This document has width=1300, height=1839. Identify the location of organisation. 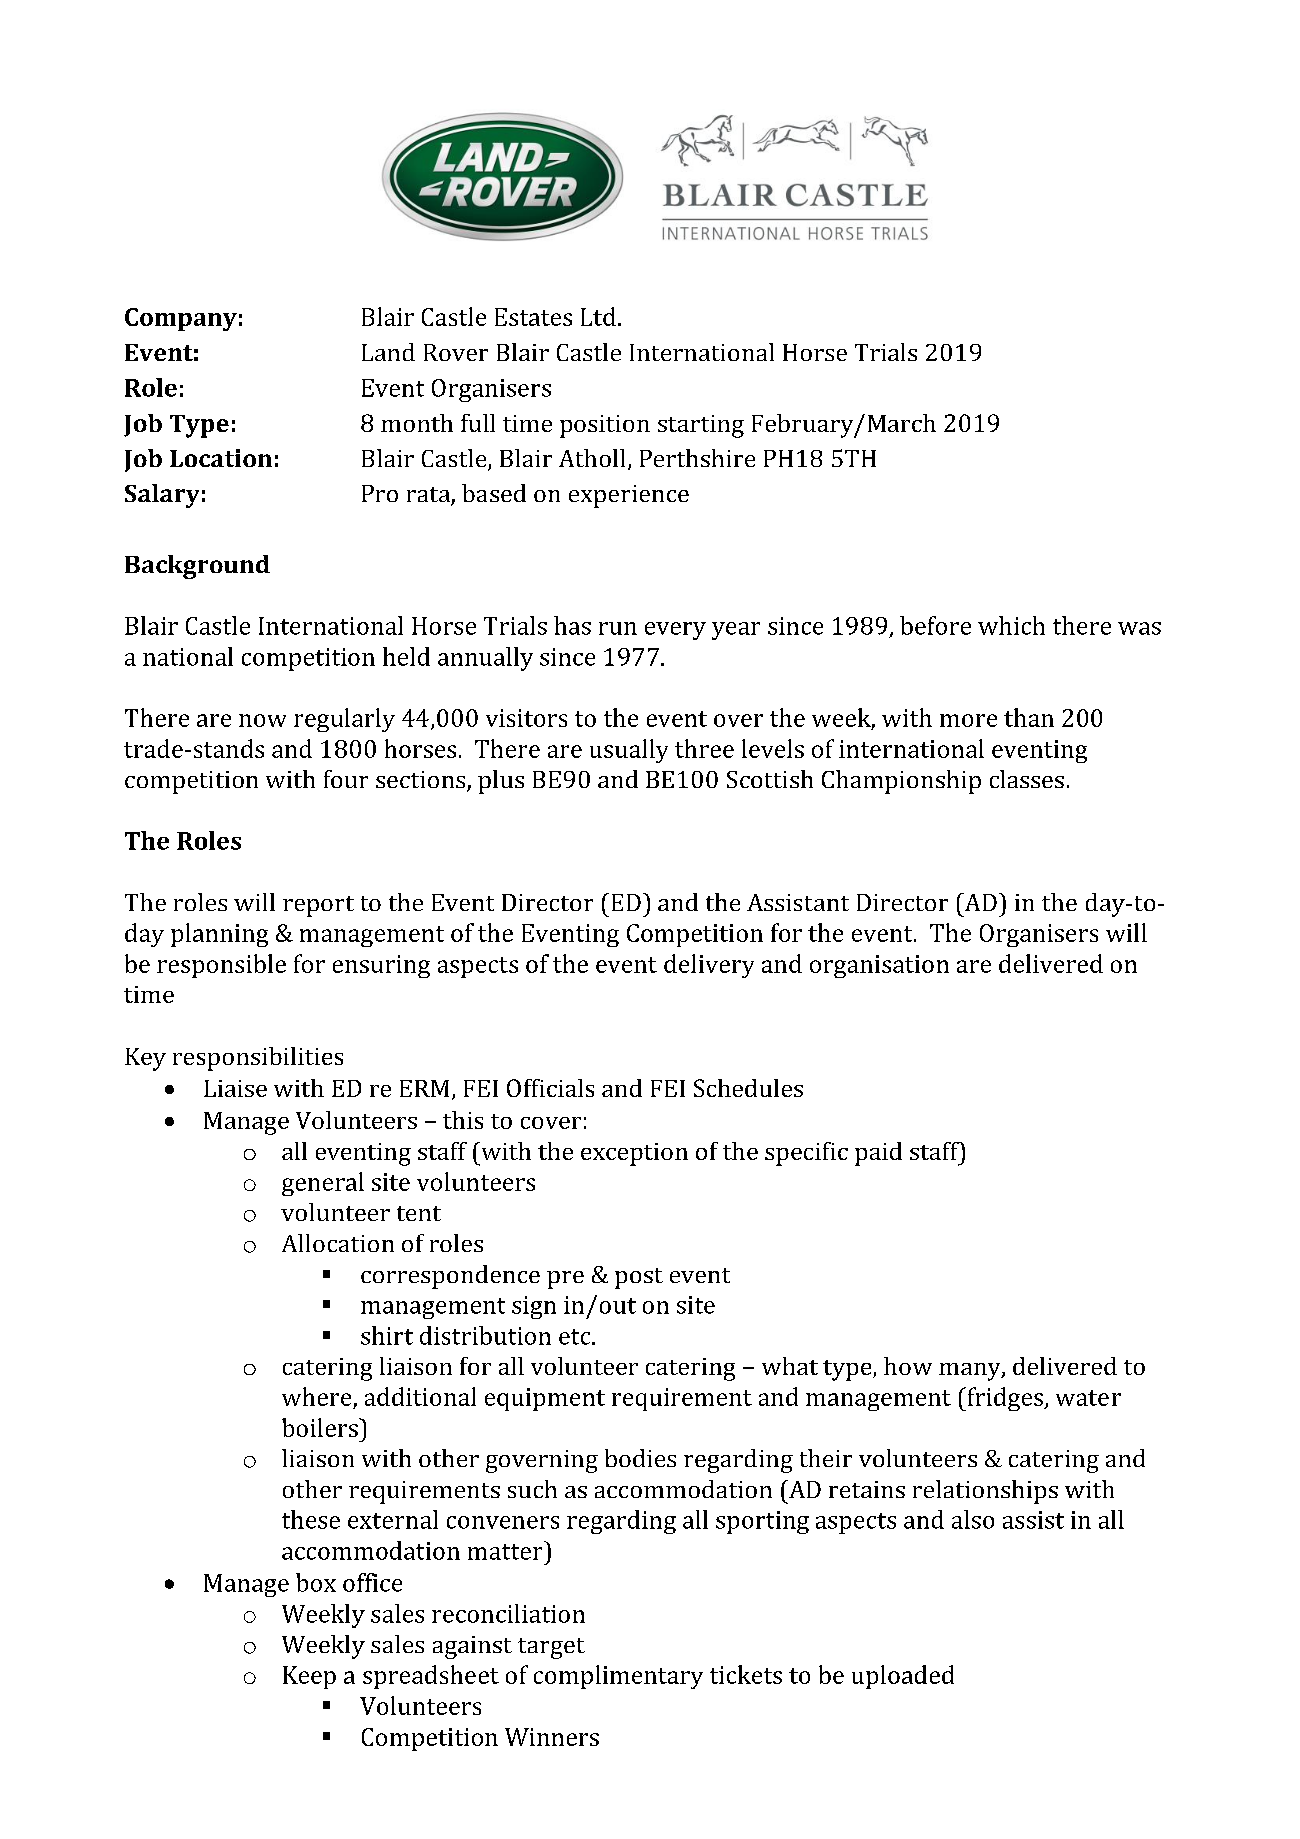
(879, 966).
